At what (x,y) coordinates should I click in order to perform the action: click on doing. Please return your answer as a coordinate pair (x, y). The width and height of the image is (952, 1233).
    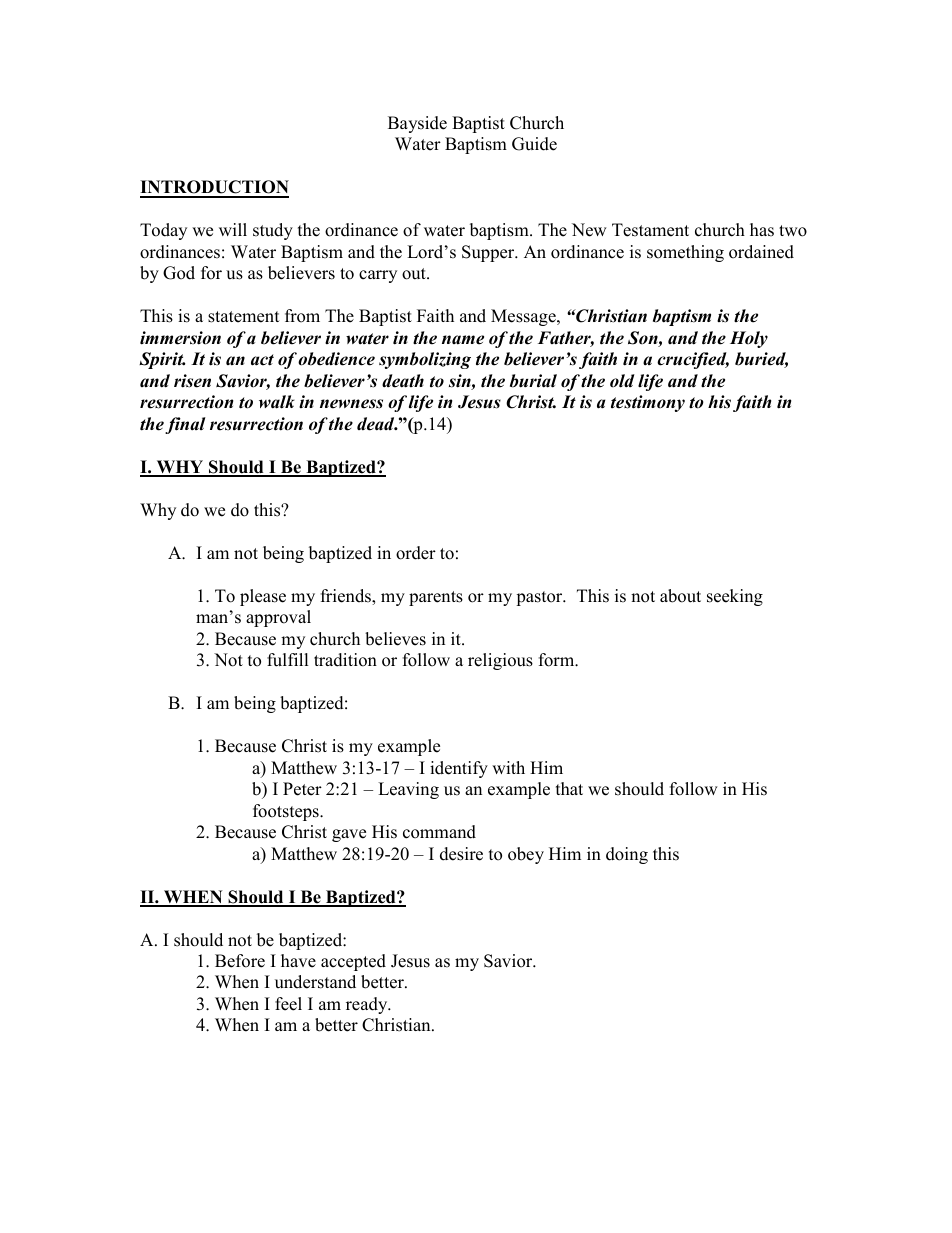
    Looking at the image, I should click on (627, 855).
